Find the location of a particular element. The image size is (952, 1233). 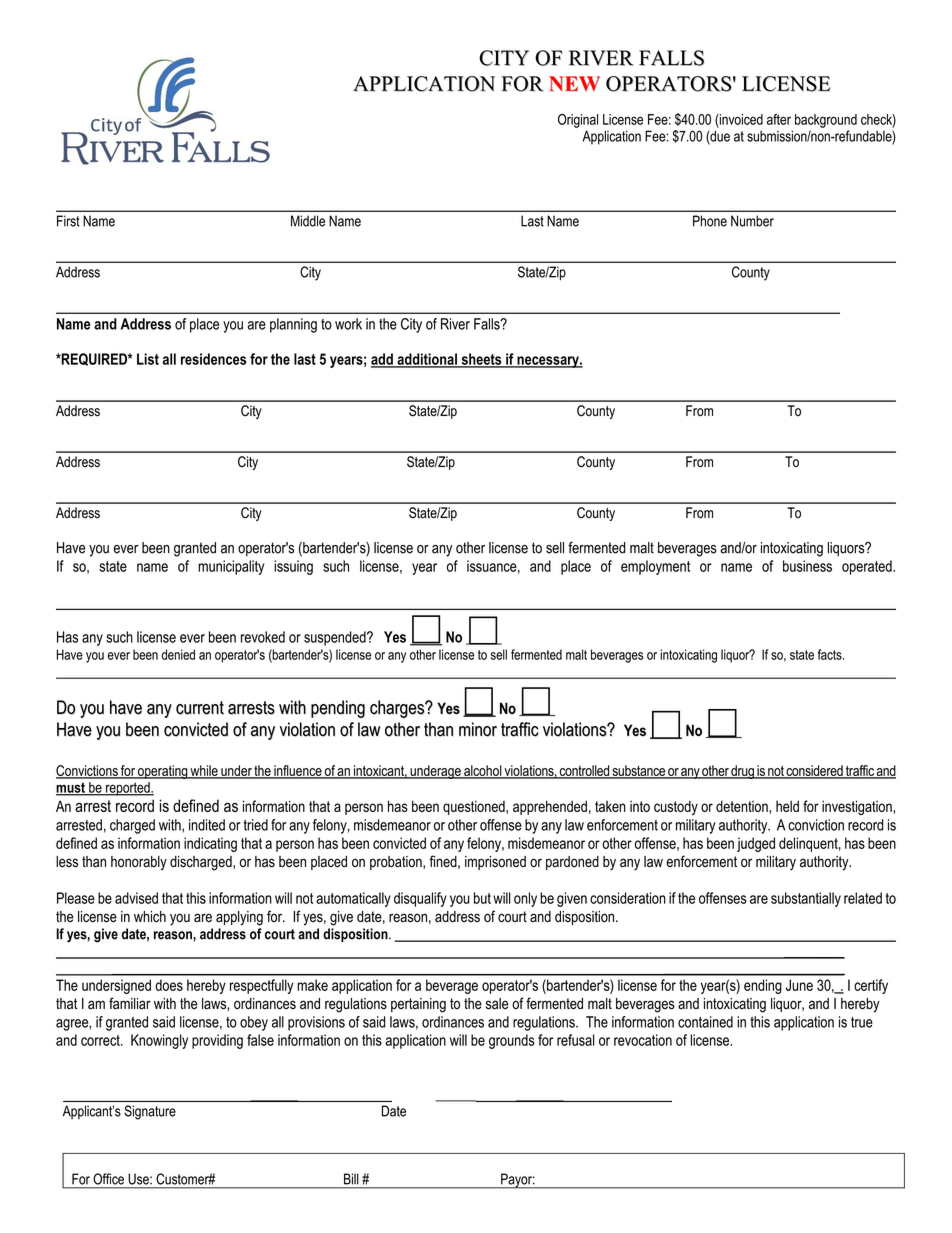

contained is located at coordinates (705, 1022).
